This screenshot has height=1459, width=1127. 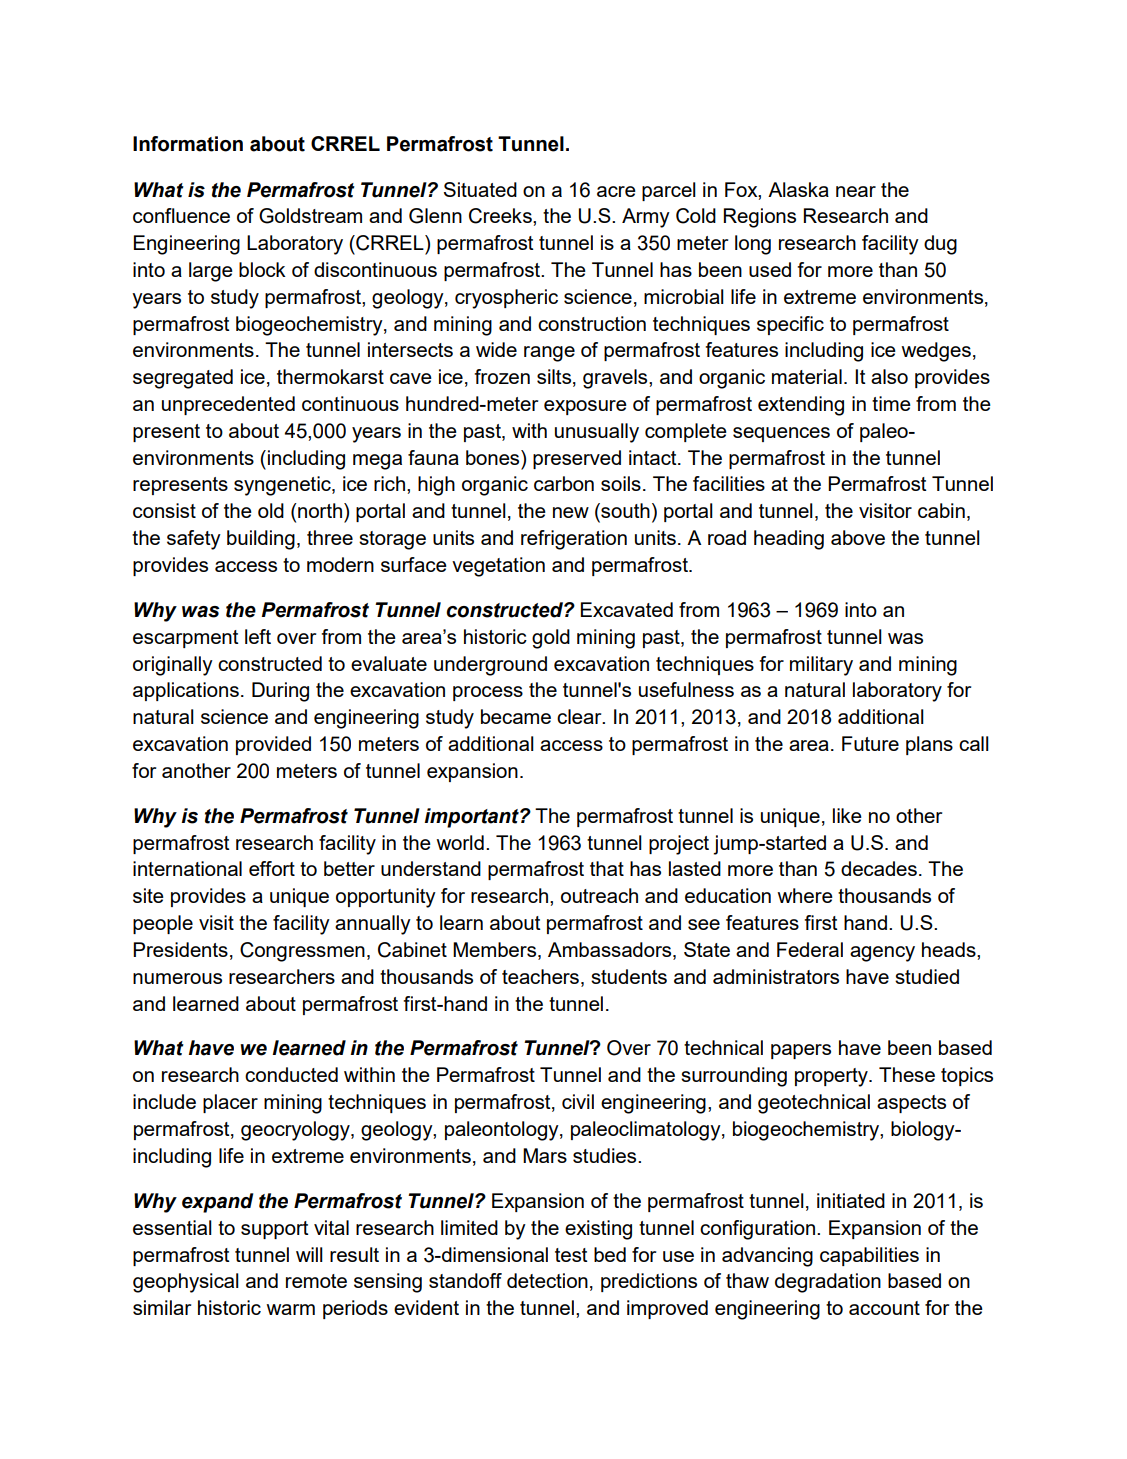 I want to click on near, so click(x=856, y=191).
